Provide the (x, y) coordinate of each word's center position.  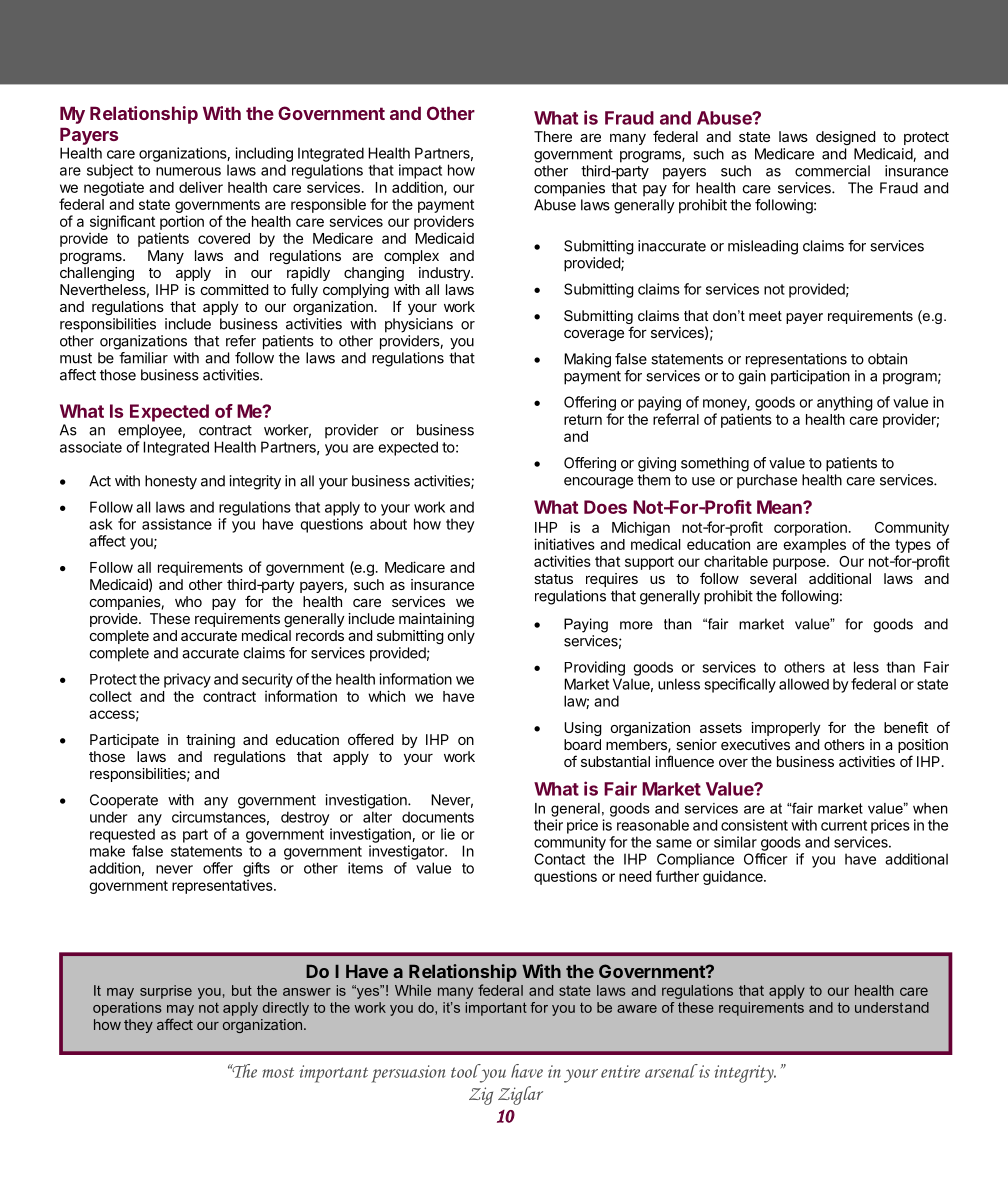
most (278, 1072)
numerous (188, 171)
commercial (832, 171)
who (188, 601)
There (553, 136)
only (461, 637)
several (773, 578)
